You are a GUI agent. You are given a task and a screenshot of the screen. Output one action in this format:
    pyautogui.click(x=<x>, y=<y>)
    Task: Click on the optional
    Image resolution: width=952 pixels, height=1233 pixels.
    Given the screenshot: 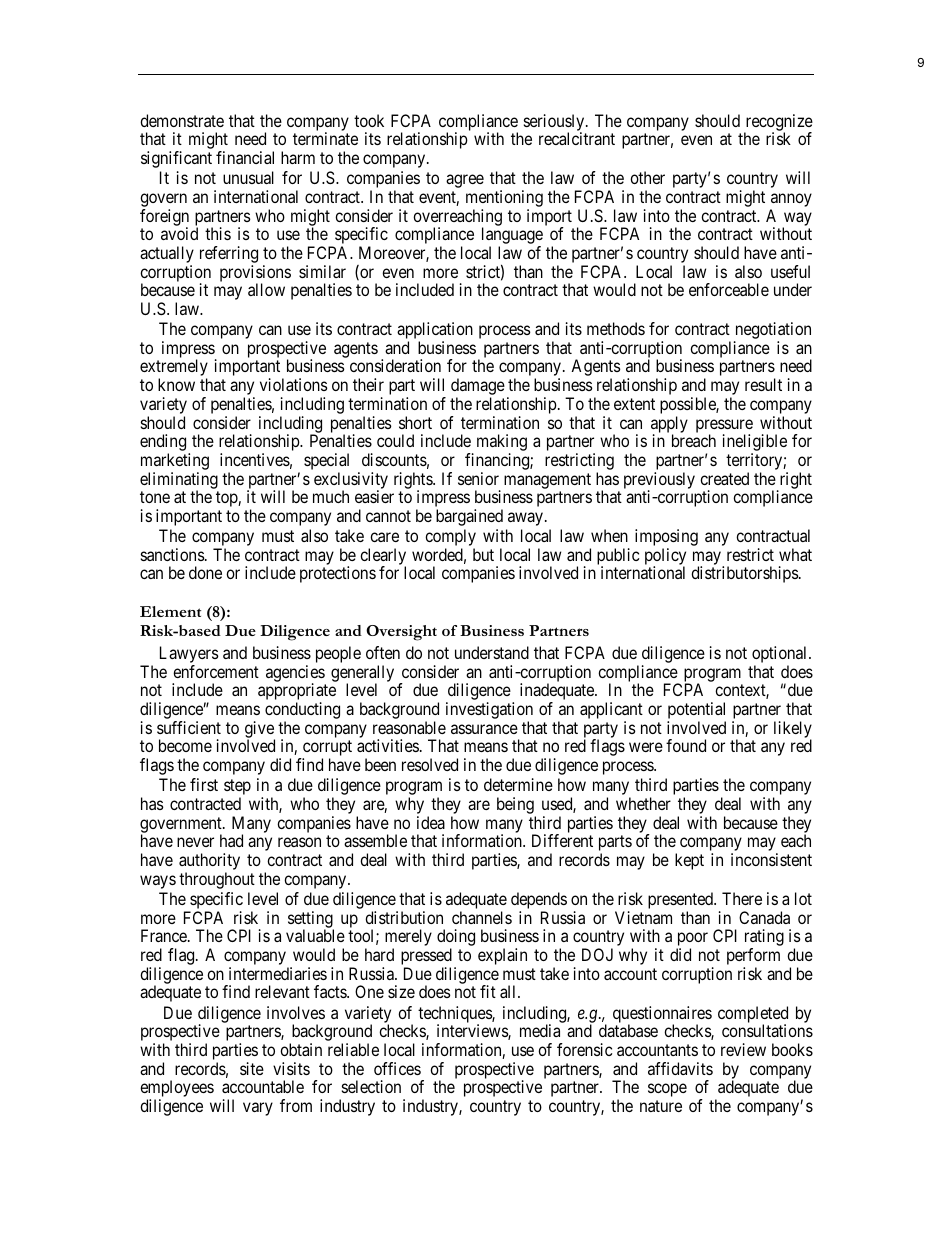 What is the action you would take?
    pyautogui.click(x=781, y=656)
